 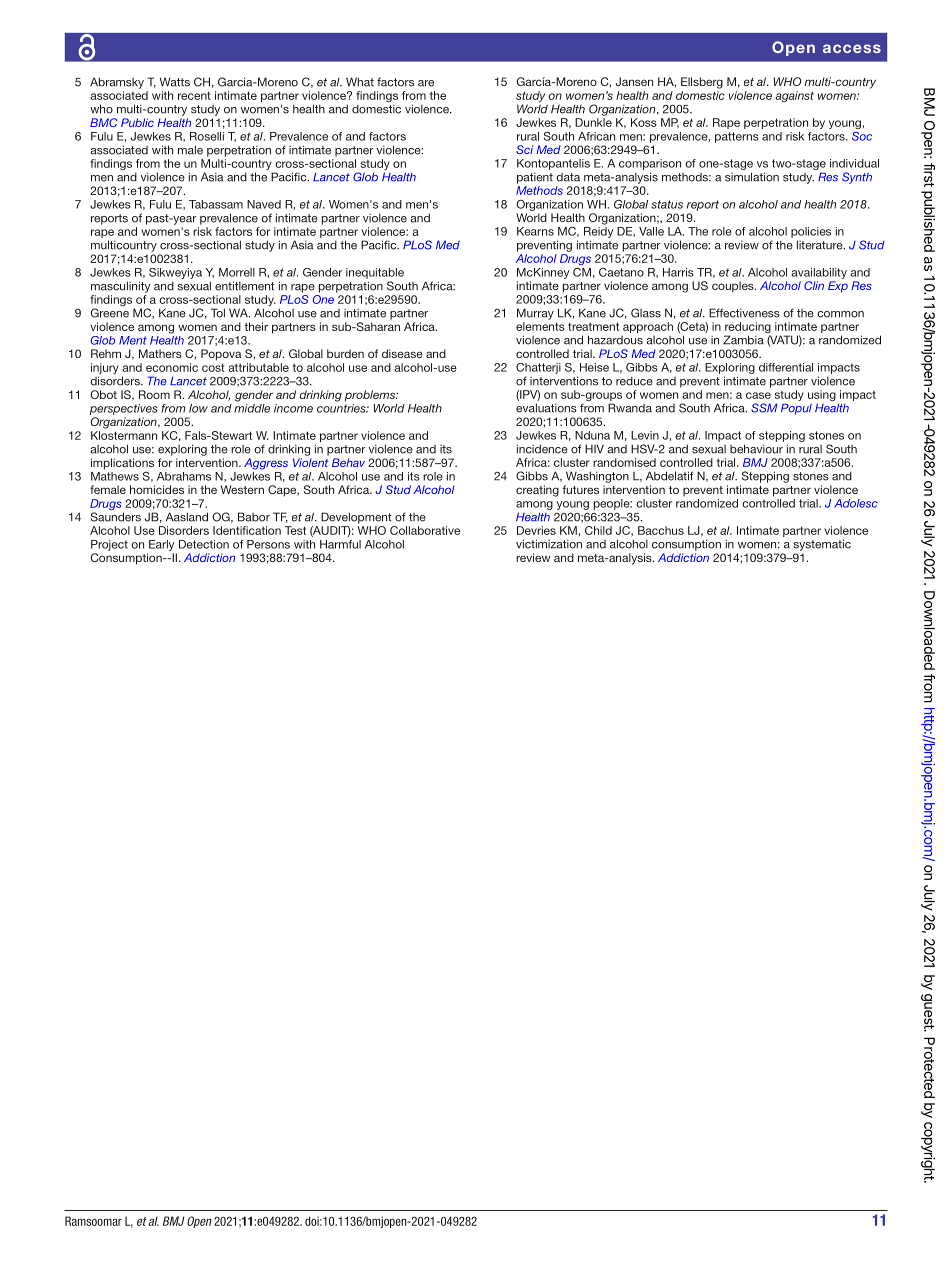 What do you see at coordinates (175, 82) in the document?
I see `Watts` at bounding box center [175, 82].
